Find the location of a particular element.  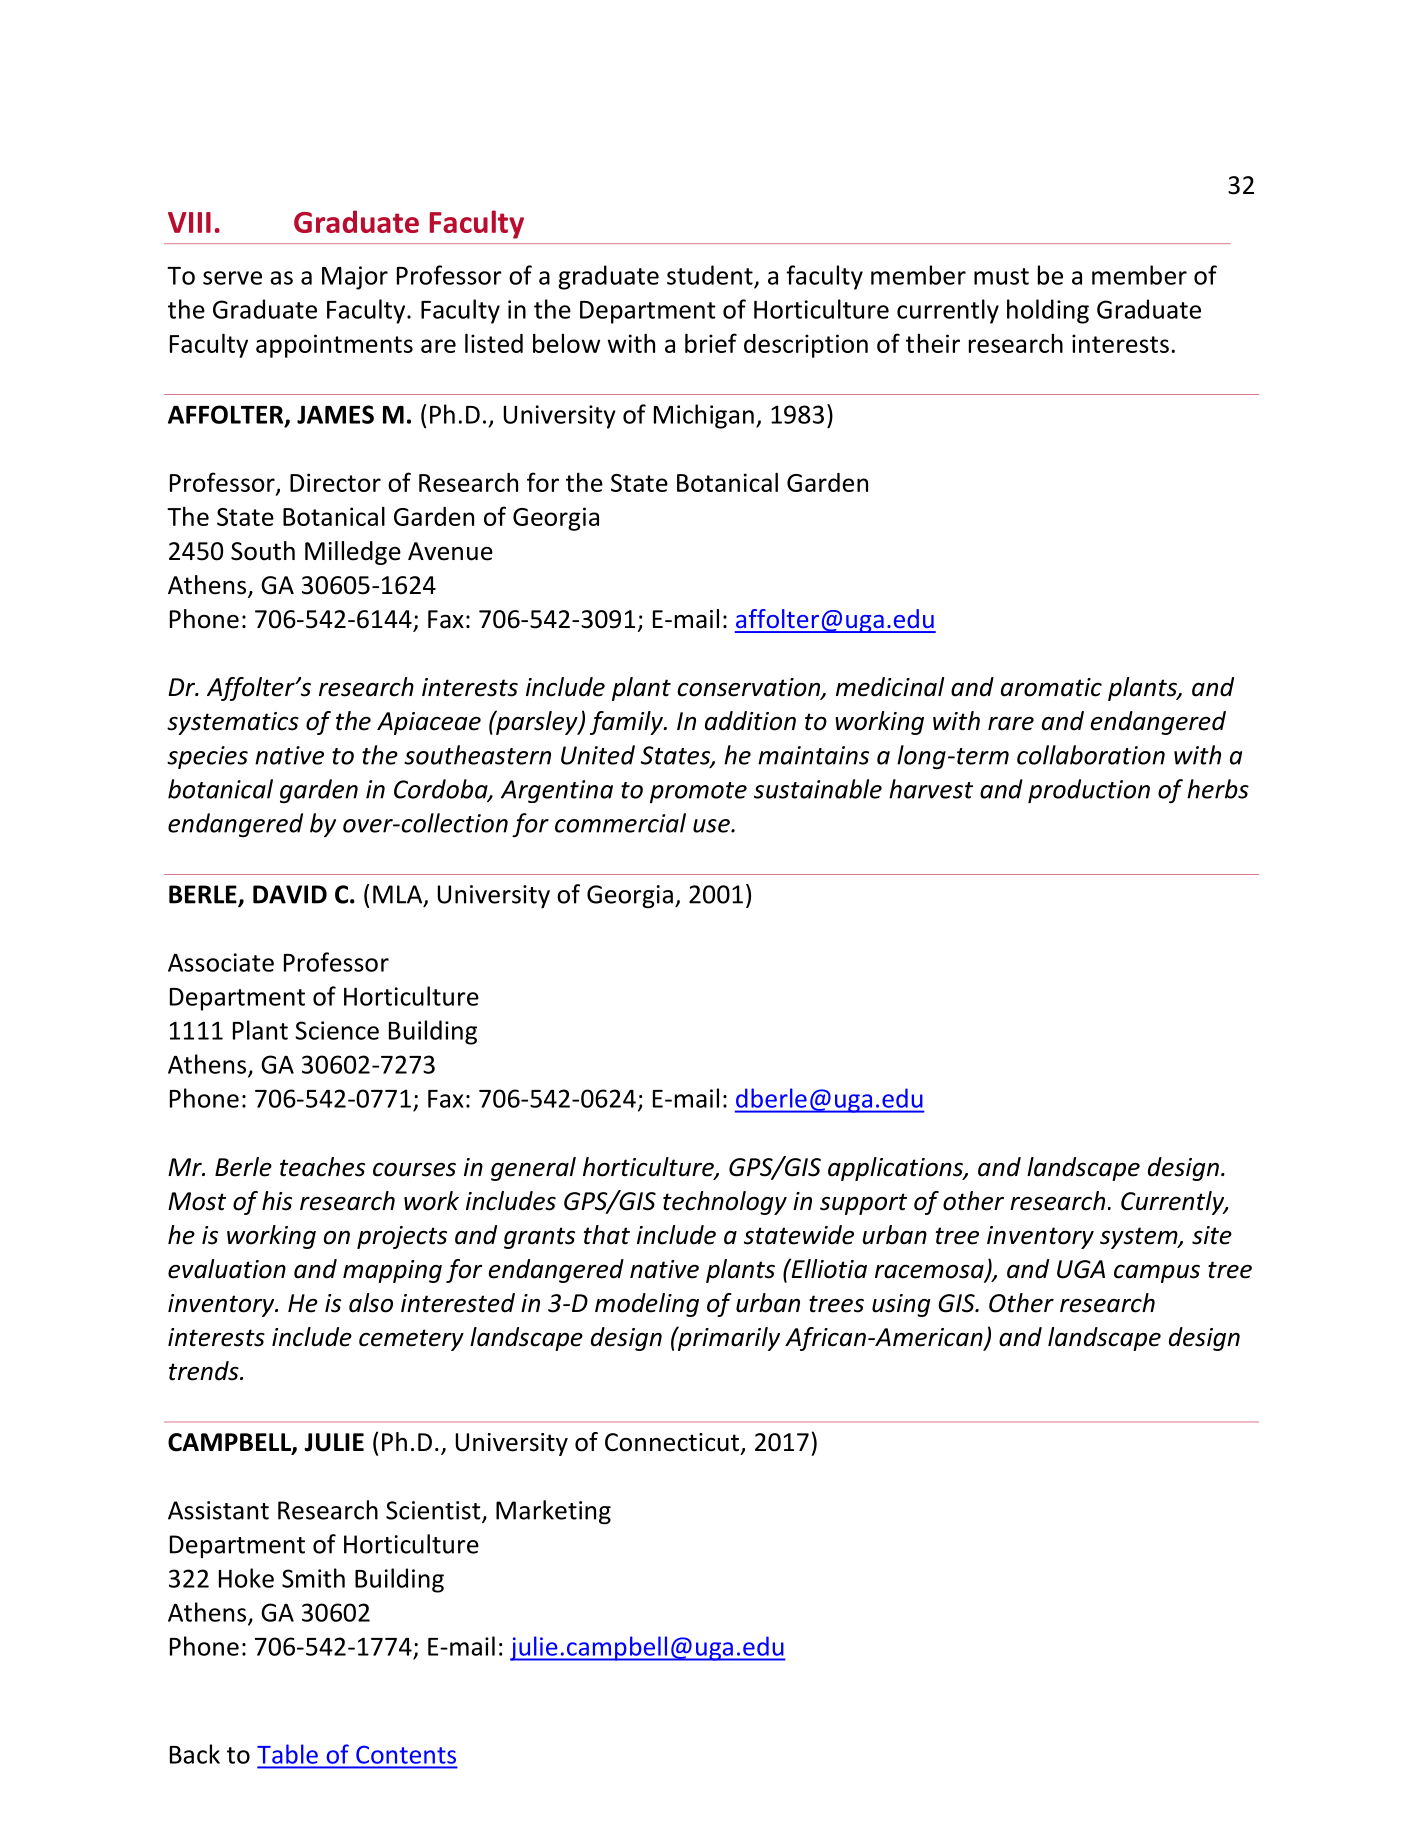

use is located at coordinates (712, 826).
